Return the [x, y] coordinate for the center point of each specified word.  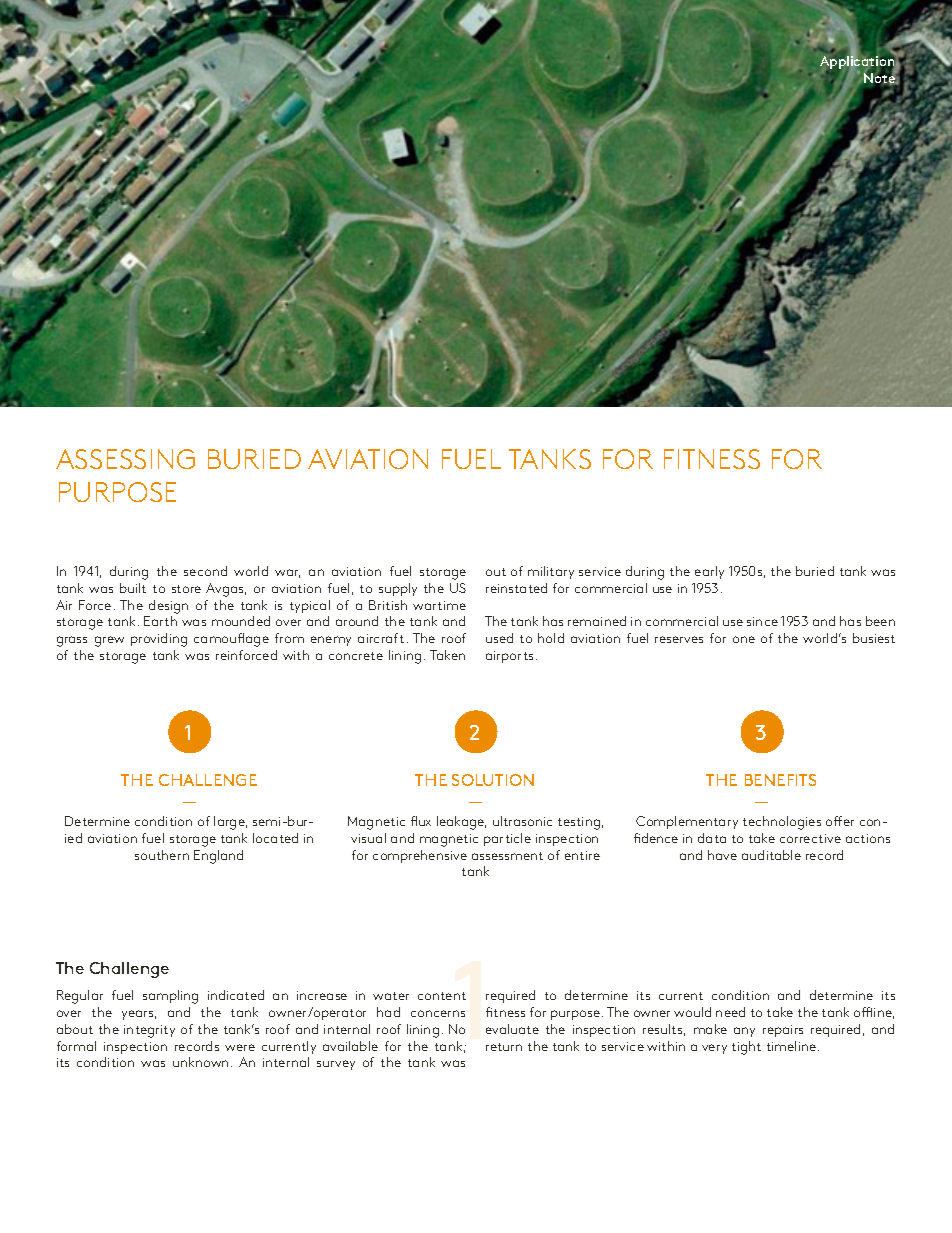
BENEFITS [780, 780]
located [275, 838]
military [551, 572]
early [709, 572]
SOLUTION [493, 780]
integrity [149, 1031]
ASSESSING [125, 459]
